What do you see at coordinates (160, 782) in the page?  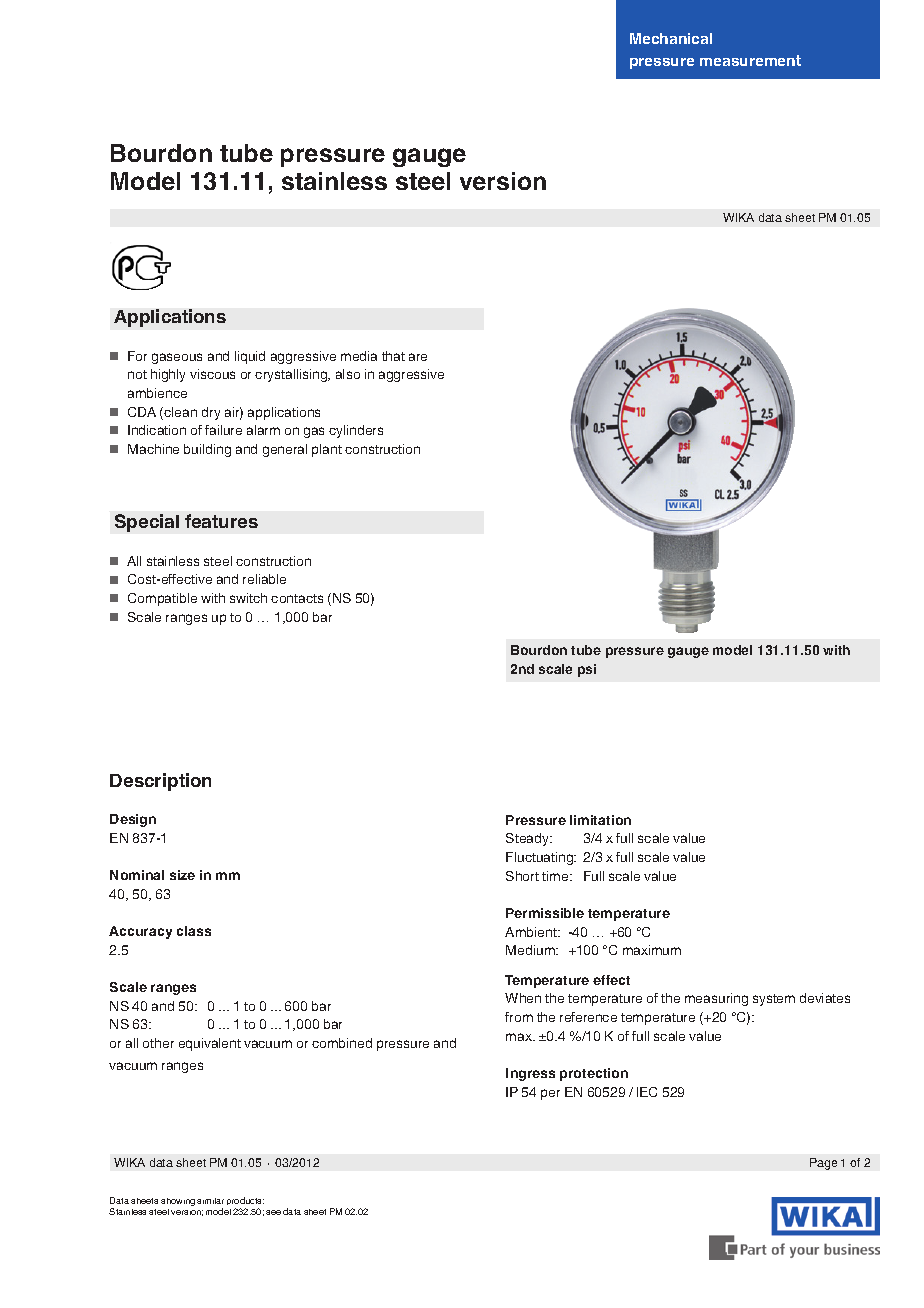 I see `Description` at bounding box center [160, 782].
